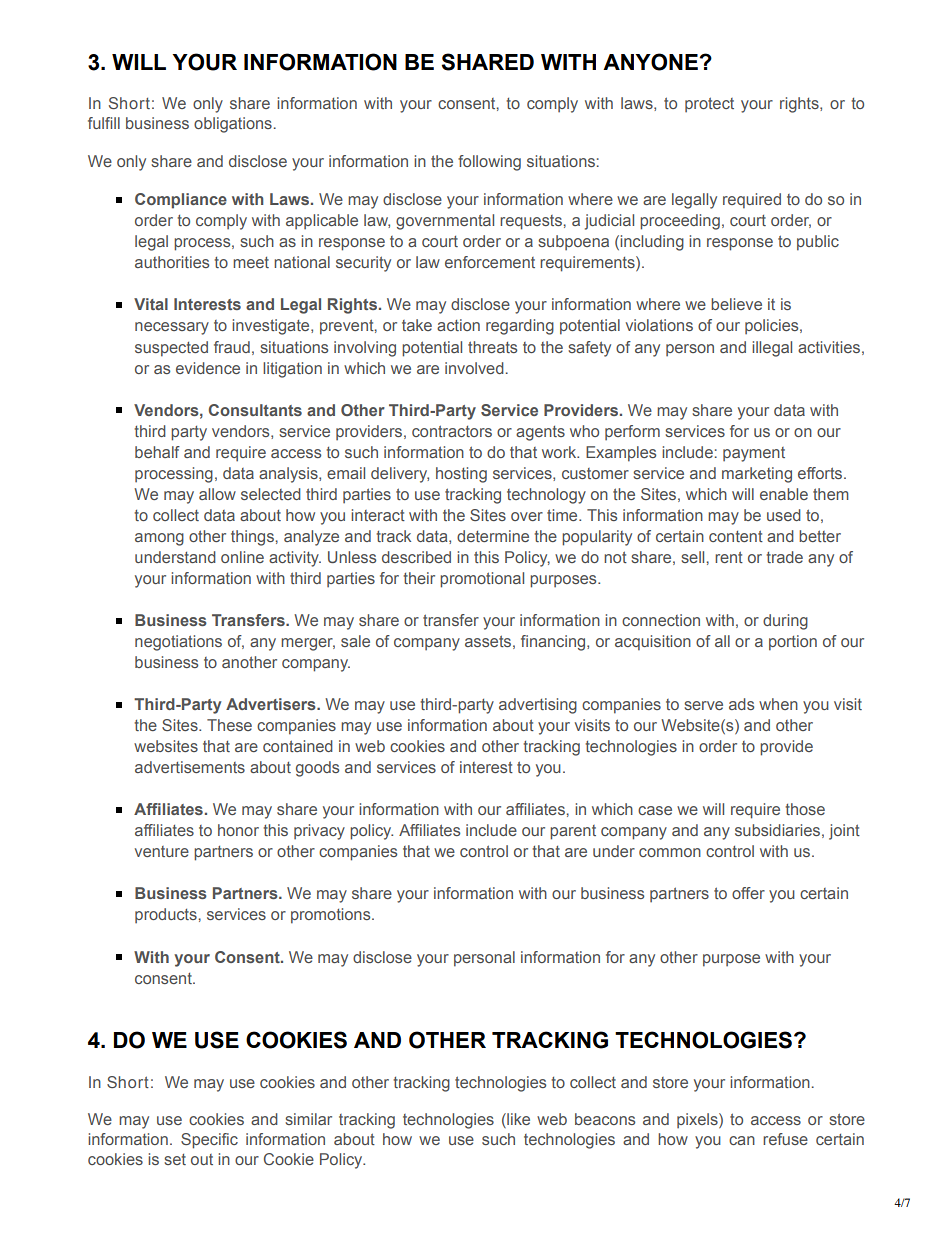  I want to click on Specific, so click(209, 1141).
